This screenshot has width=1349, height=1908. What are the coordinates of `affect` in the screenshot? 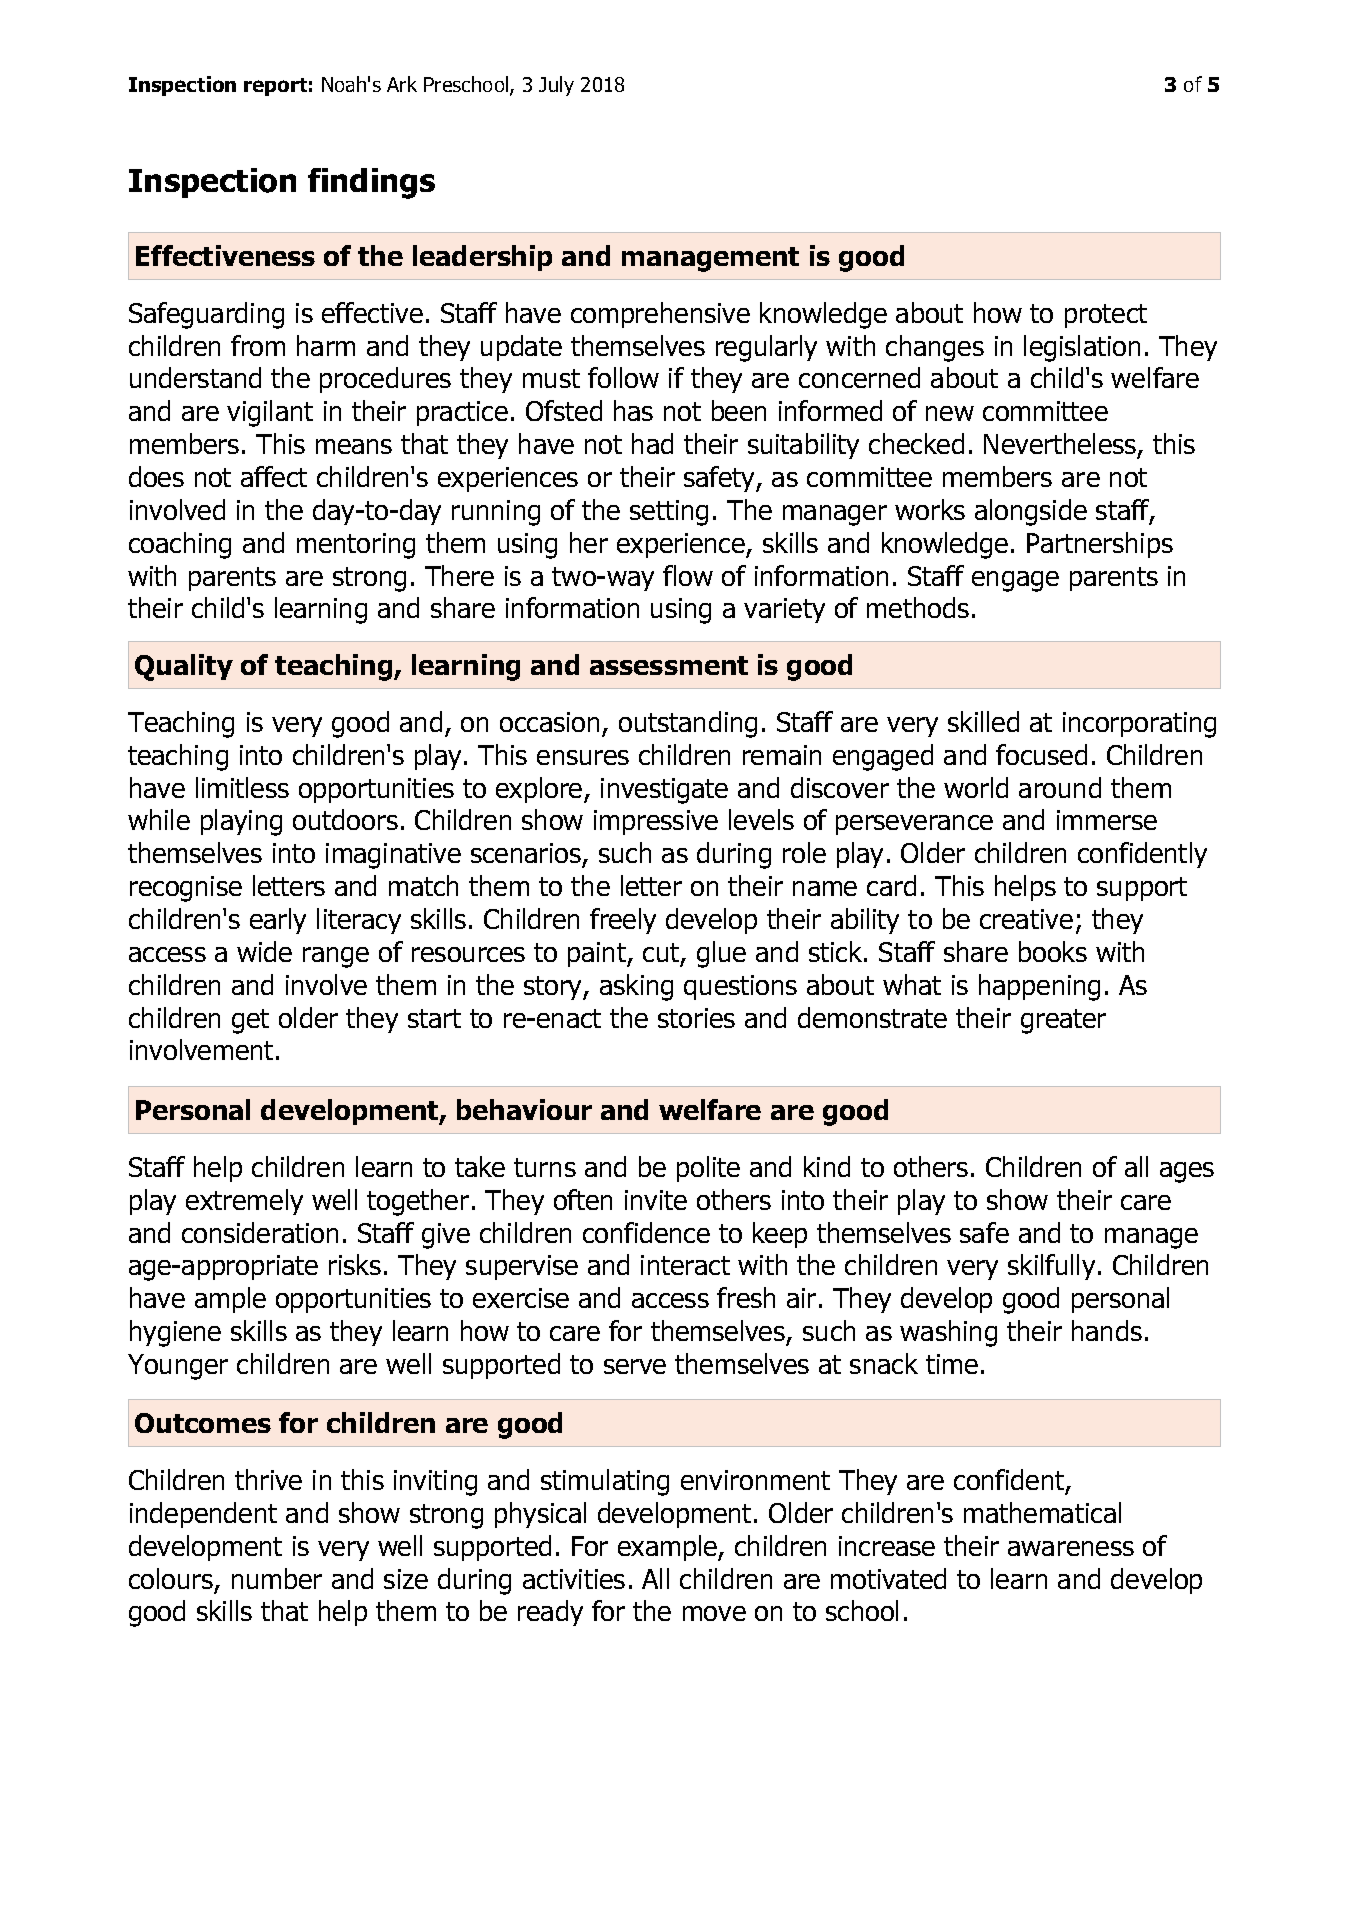 It's located at (274, 476).
